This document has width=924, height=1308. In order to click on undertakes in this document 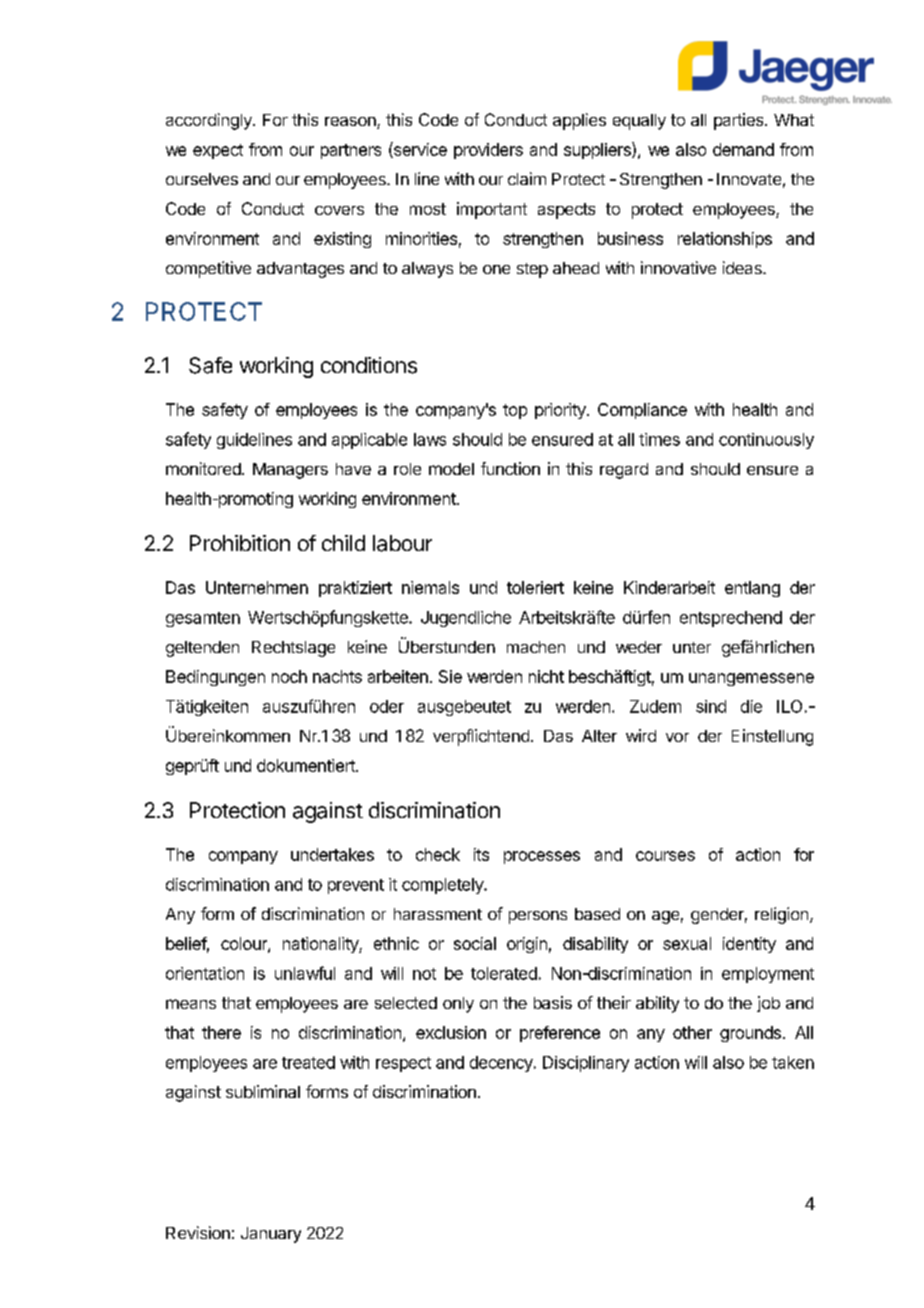, I will do `click(332, 854)`.
